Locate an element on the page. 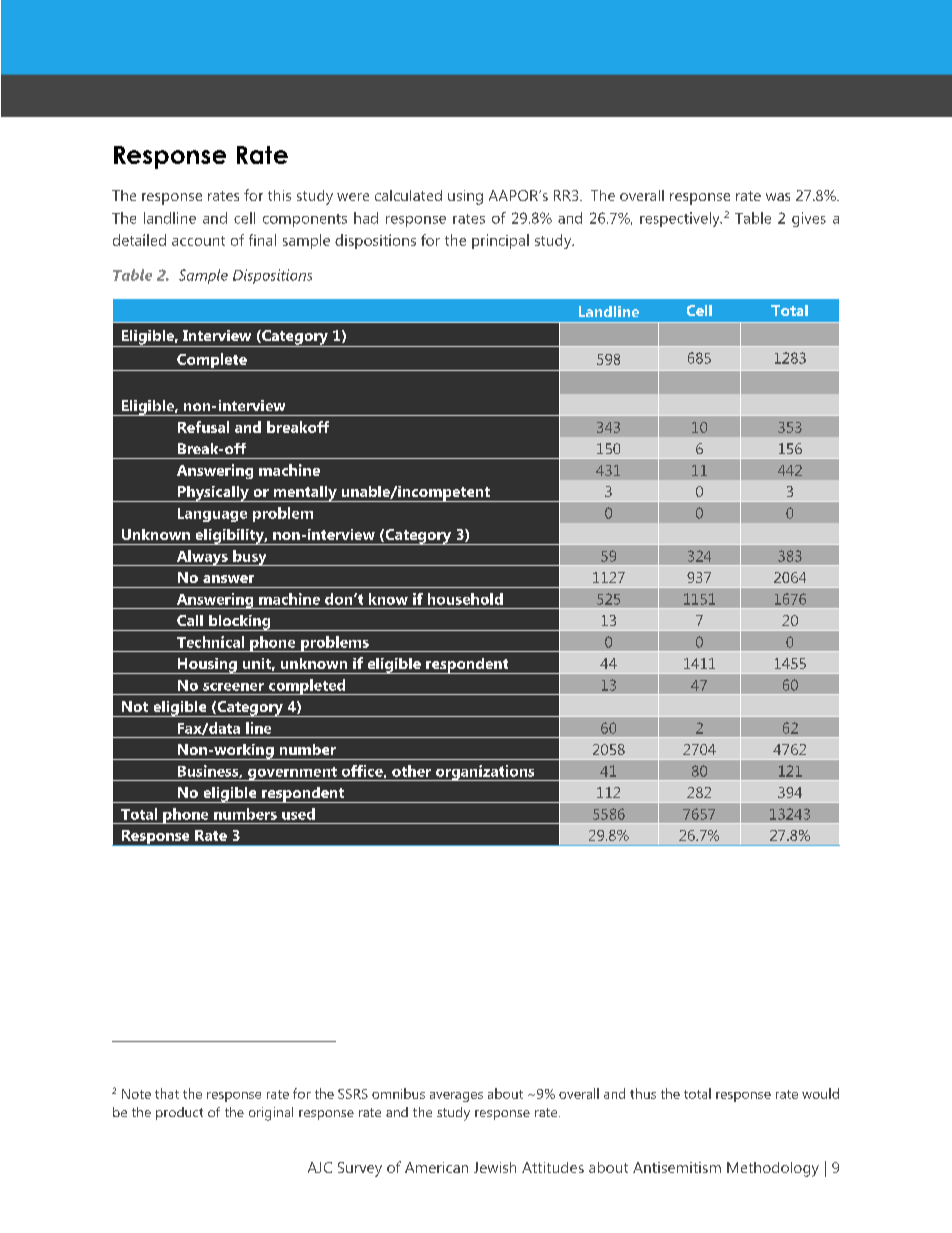 This page has width=952, height=1233. Methodology is located at coordinates (773, 1169).
